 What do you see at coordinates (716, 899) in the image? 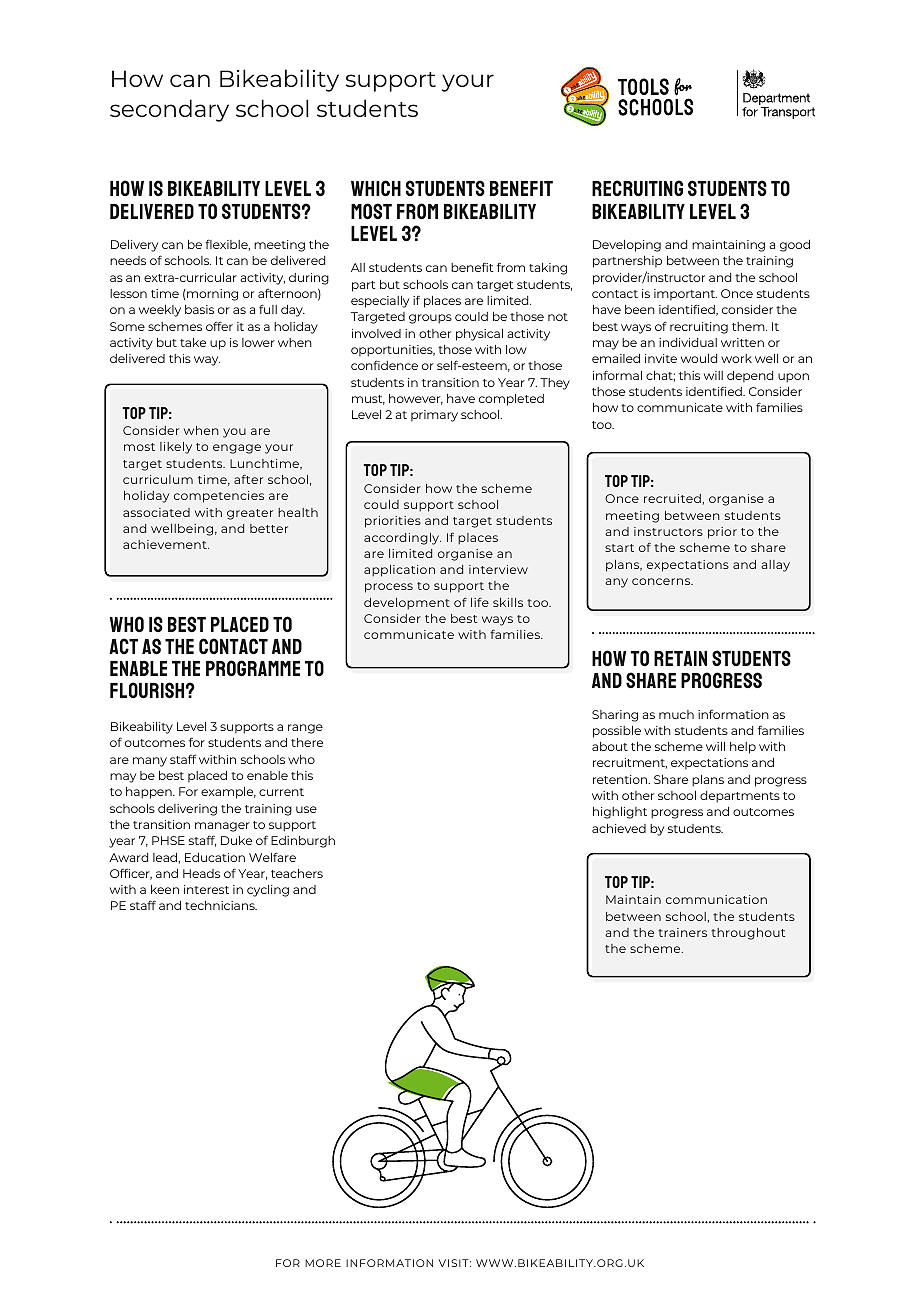
I see `communication` at bounding box center [716, 899].
